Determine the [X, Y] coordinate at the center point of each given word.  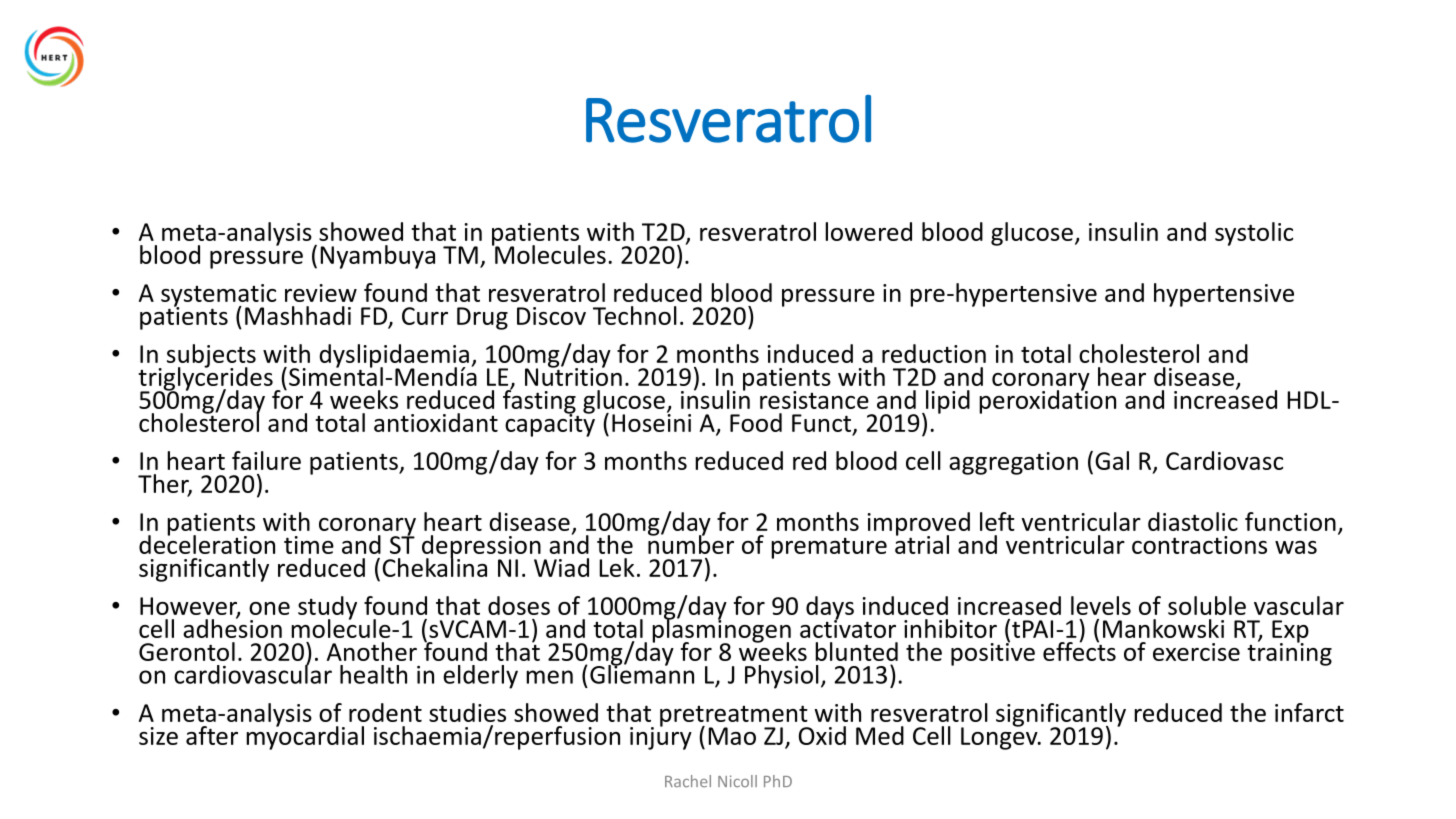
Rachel [688, 781]
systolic [1254, 234]
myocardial [305, 737]
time [309, 545]
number [691, 543]
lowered [868, 231]
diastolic [1193, 521]
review [321, 293]
